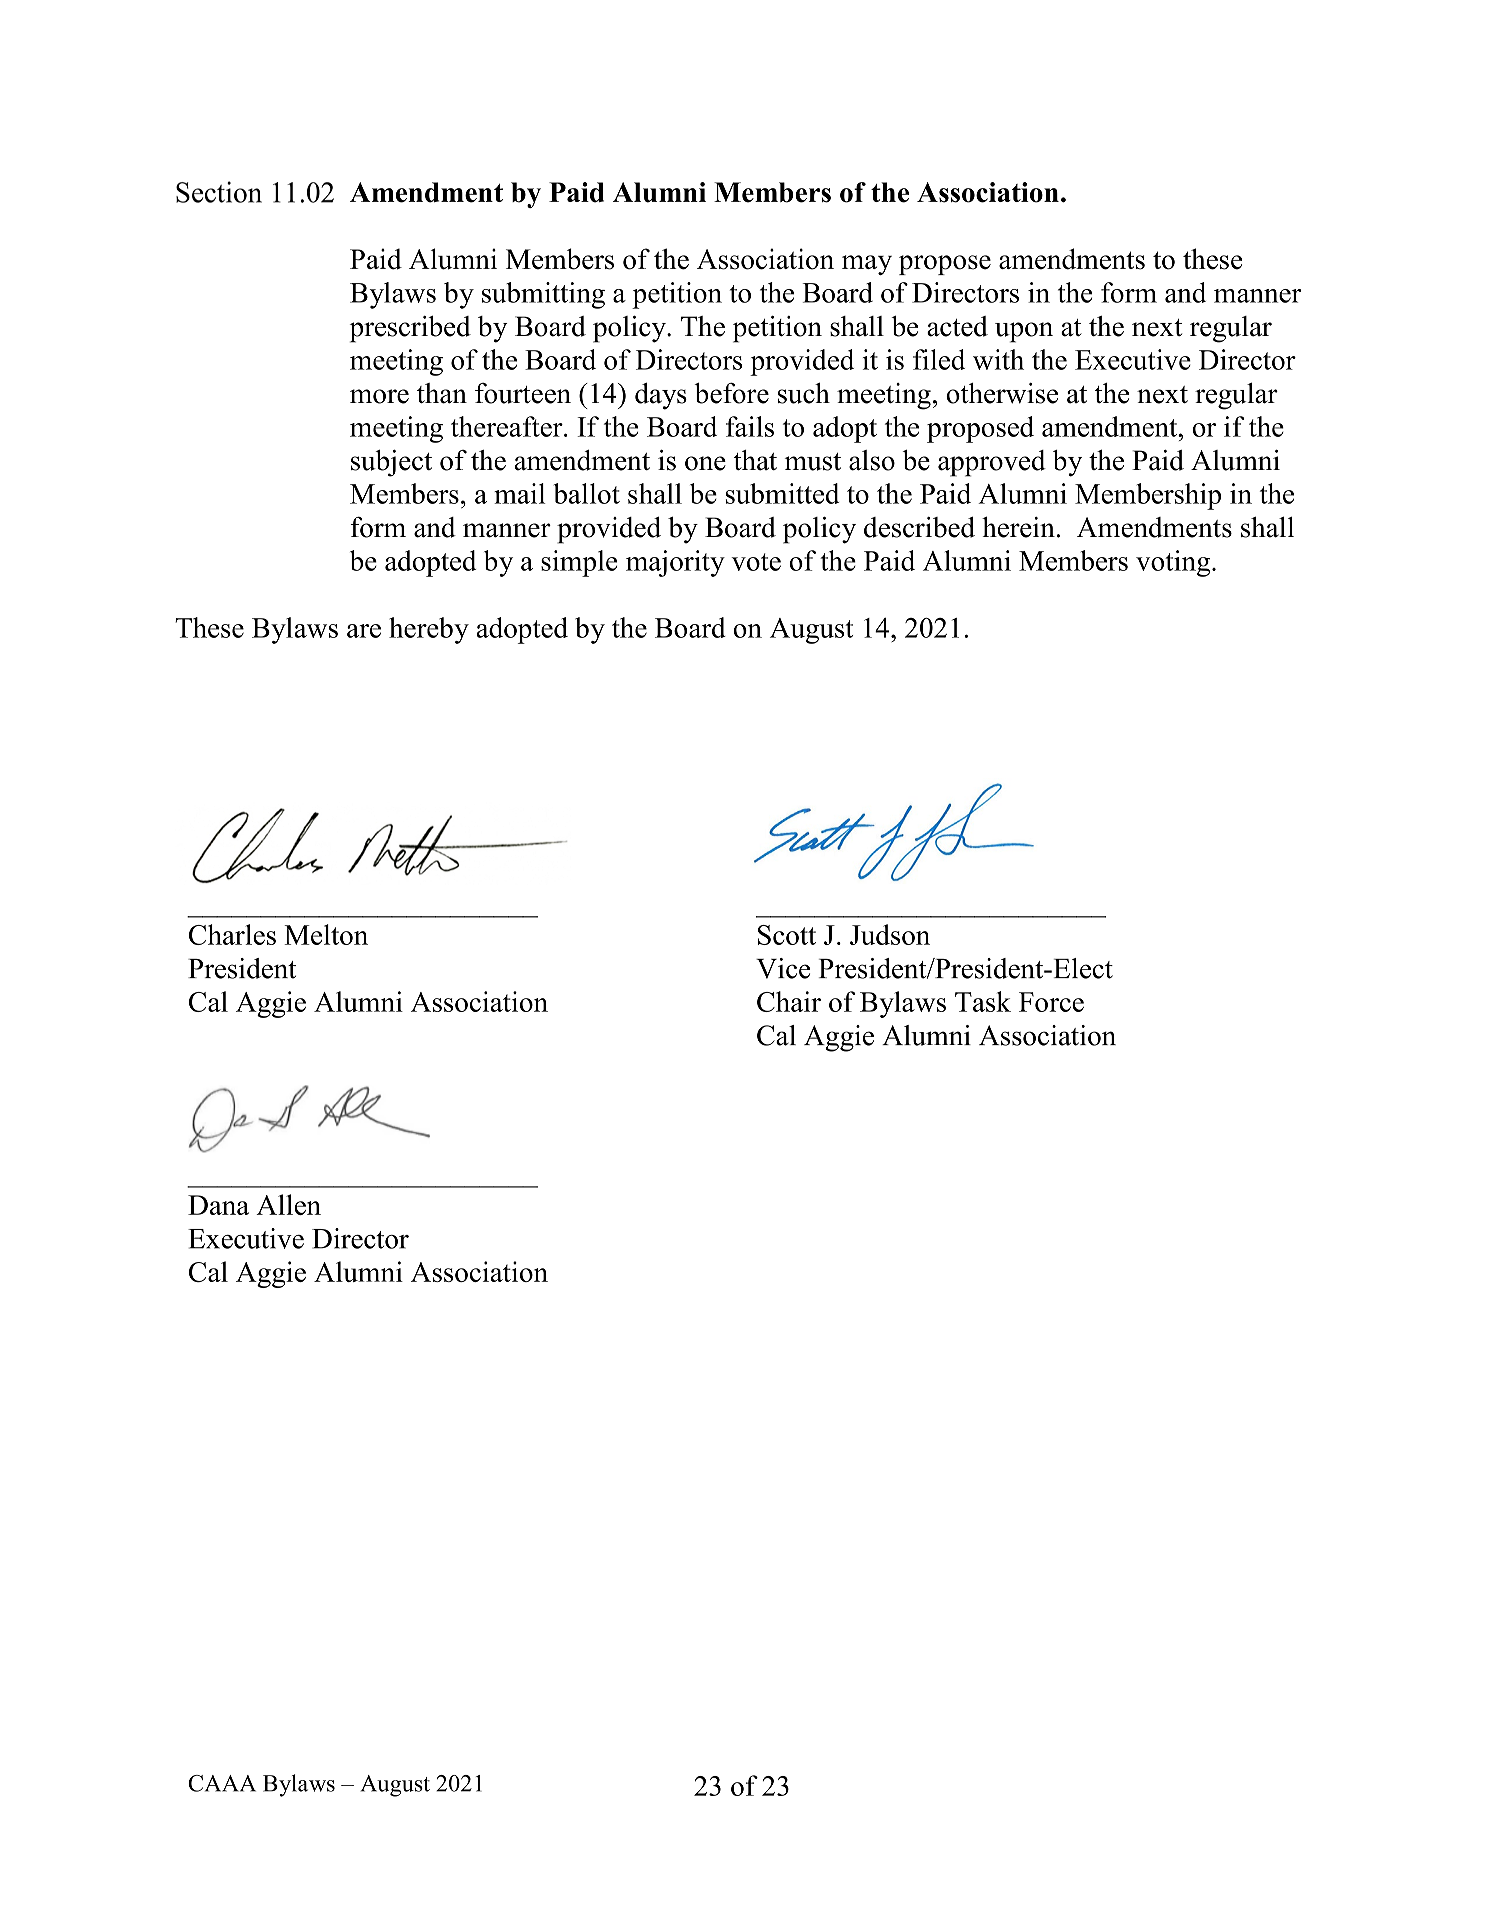  What do you see at coordinates (364, 631) in the image?
I see `are` at bounding box center [364, 631].
